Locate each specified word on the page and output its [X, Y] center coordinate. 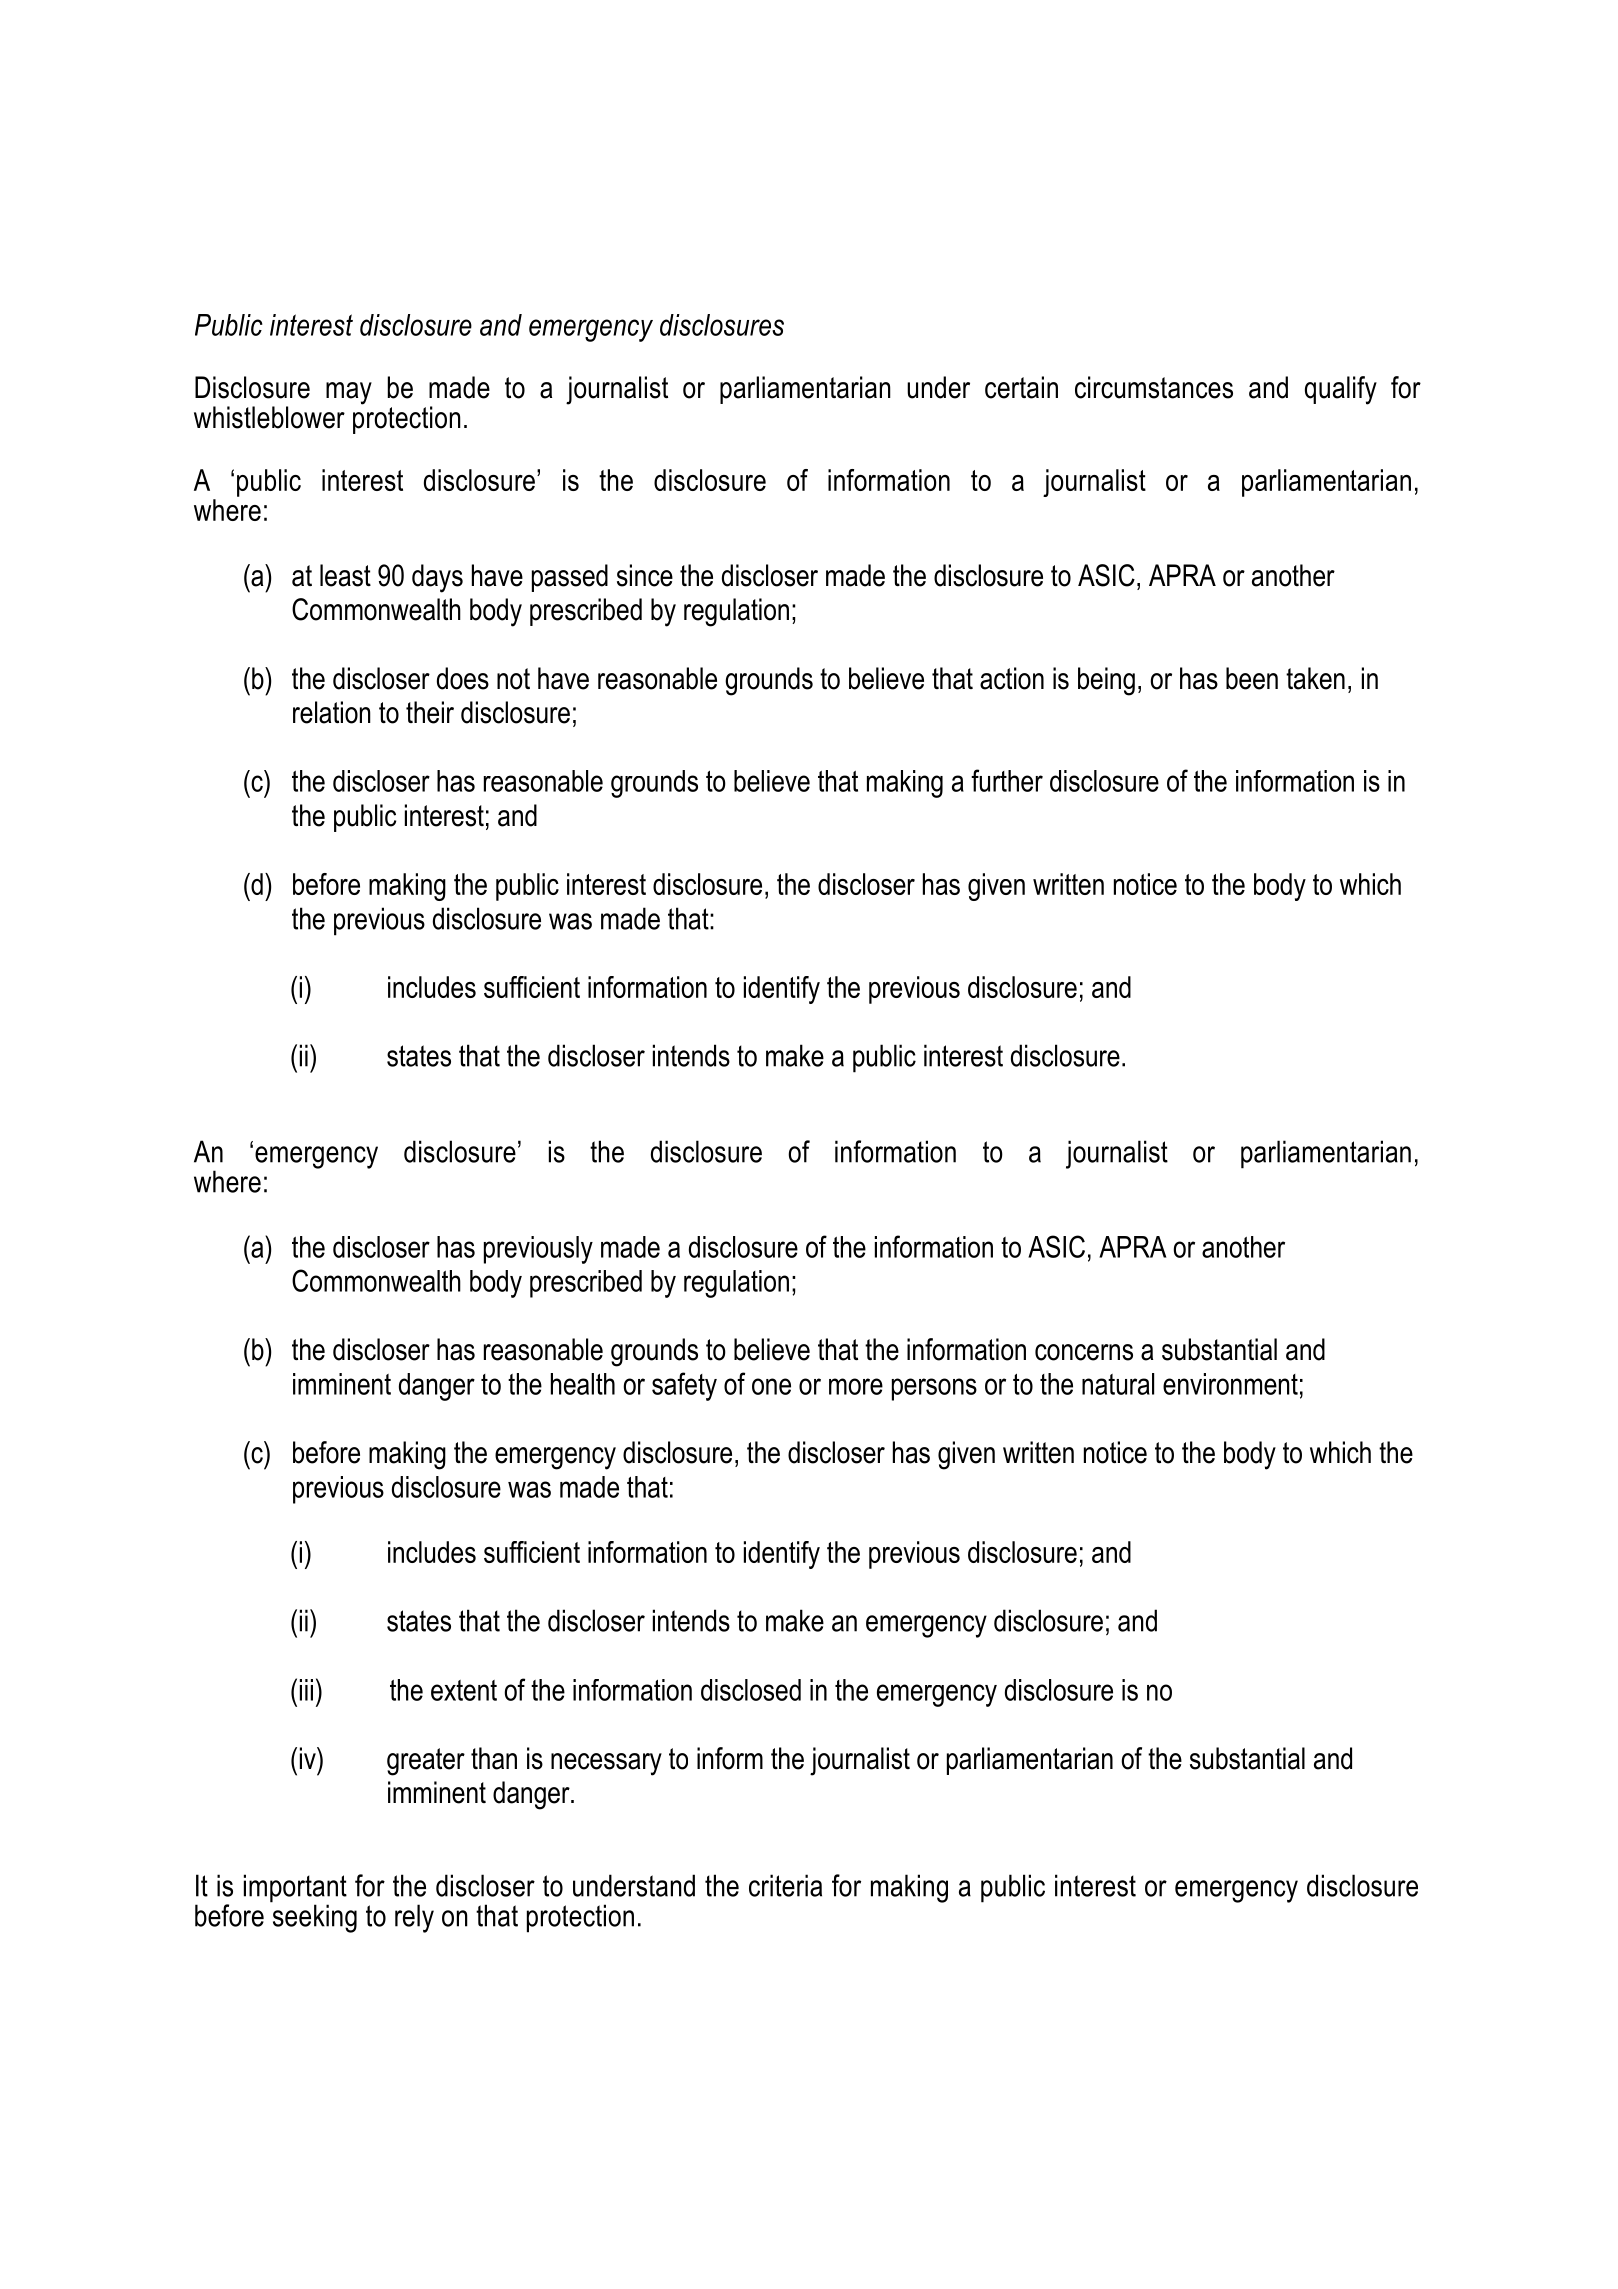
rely [414, 1918]
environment [1230, 1384]
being [1106, 681]
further [1007, 780]
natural [1118, 1384]
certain [1021, 387]
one [771, 1386]
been [1252, 678]
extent [464, 1690]
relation [332, 712]
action [1012, 678]
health [583, 1384]
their [430, 712]
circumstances [1154, 387]
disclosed [751, 1690]
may [349, 393]
